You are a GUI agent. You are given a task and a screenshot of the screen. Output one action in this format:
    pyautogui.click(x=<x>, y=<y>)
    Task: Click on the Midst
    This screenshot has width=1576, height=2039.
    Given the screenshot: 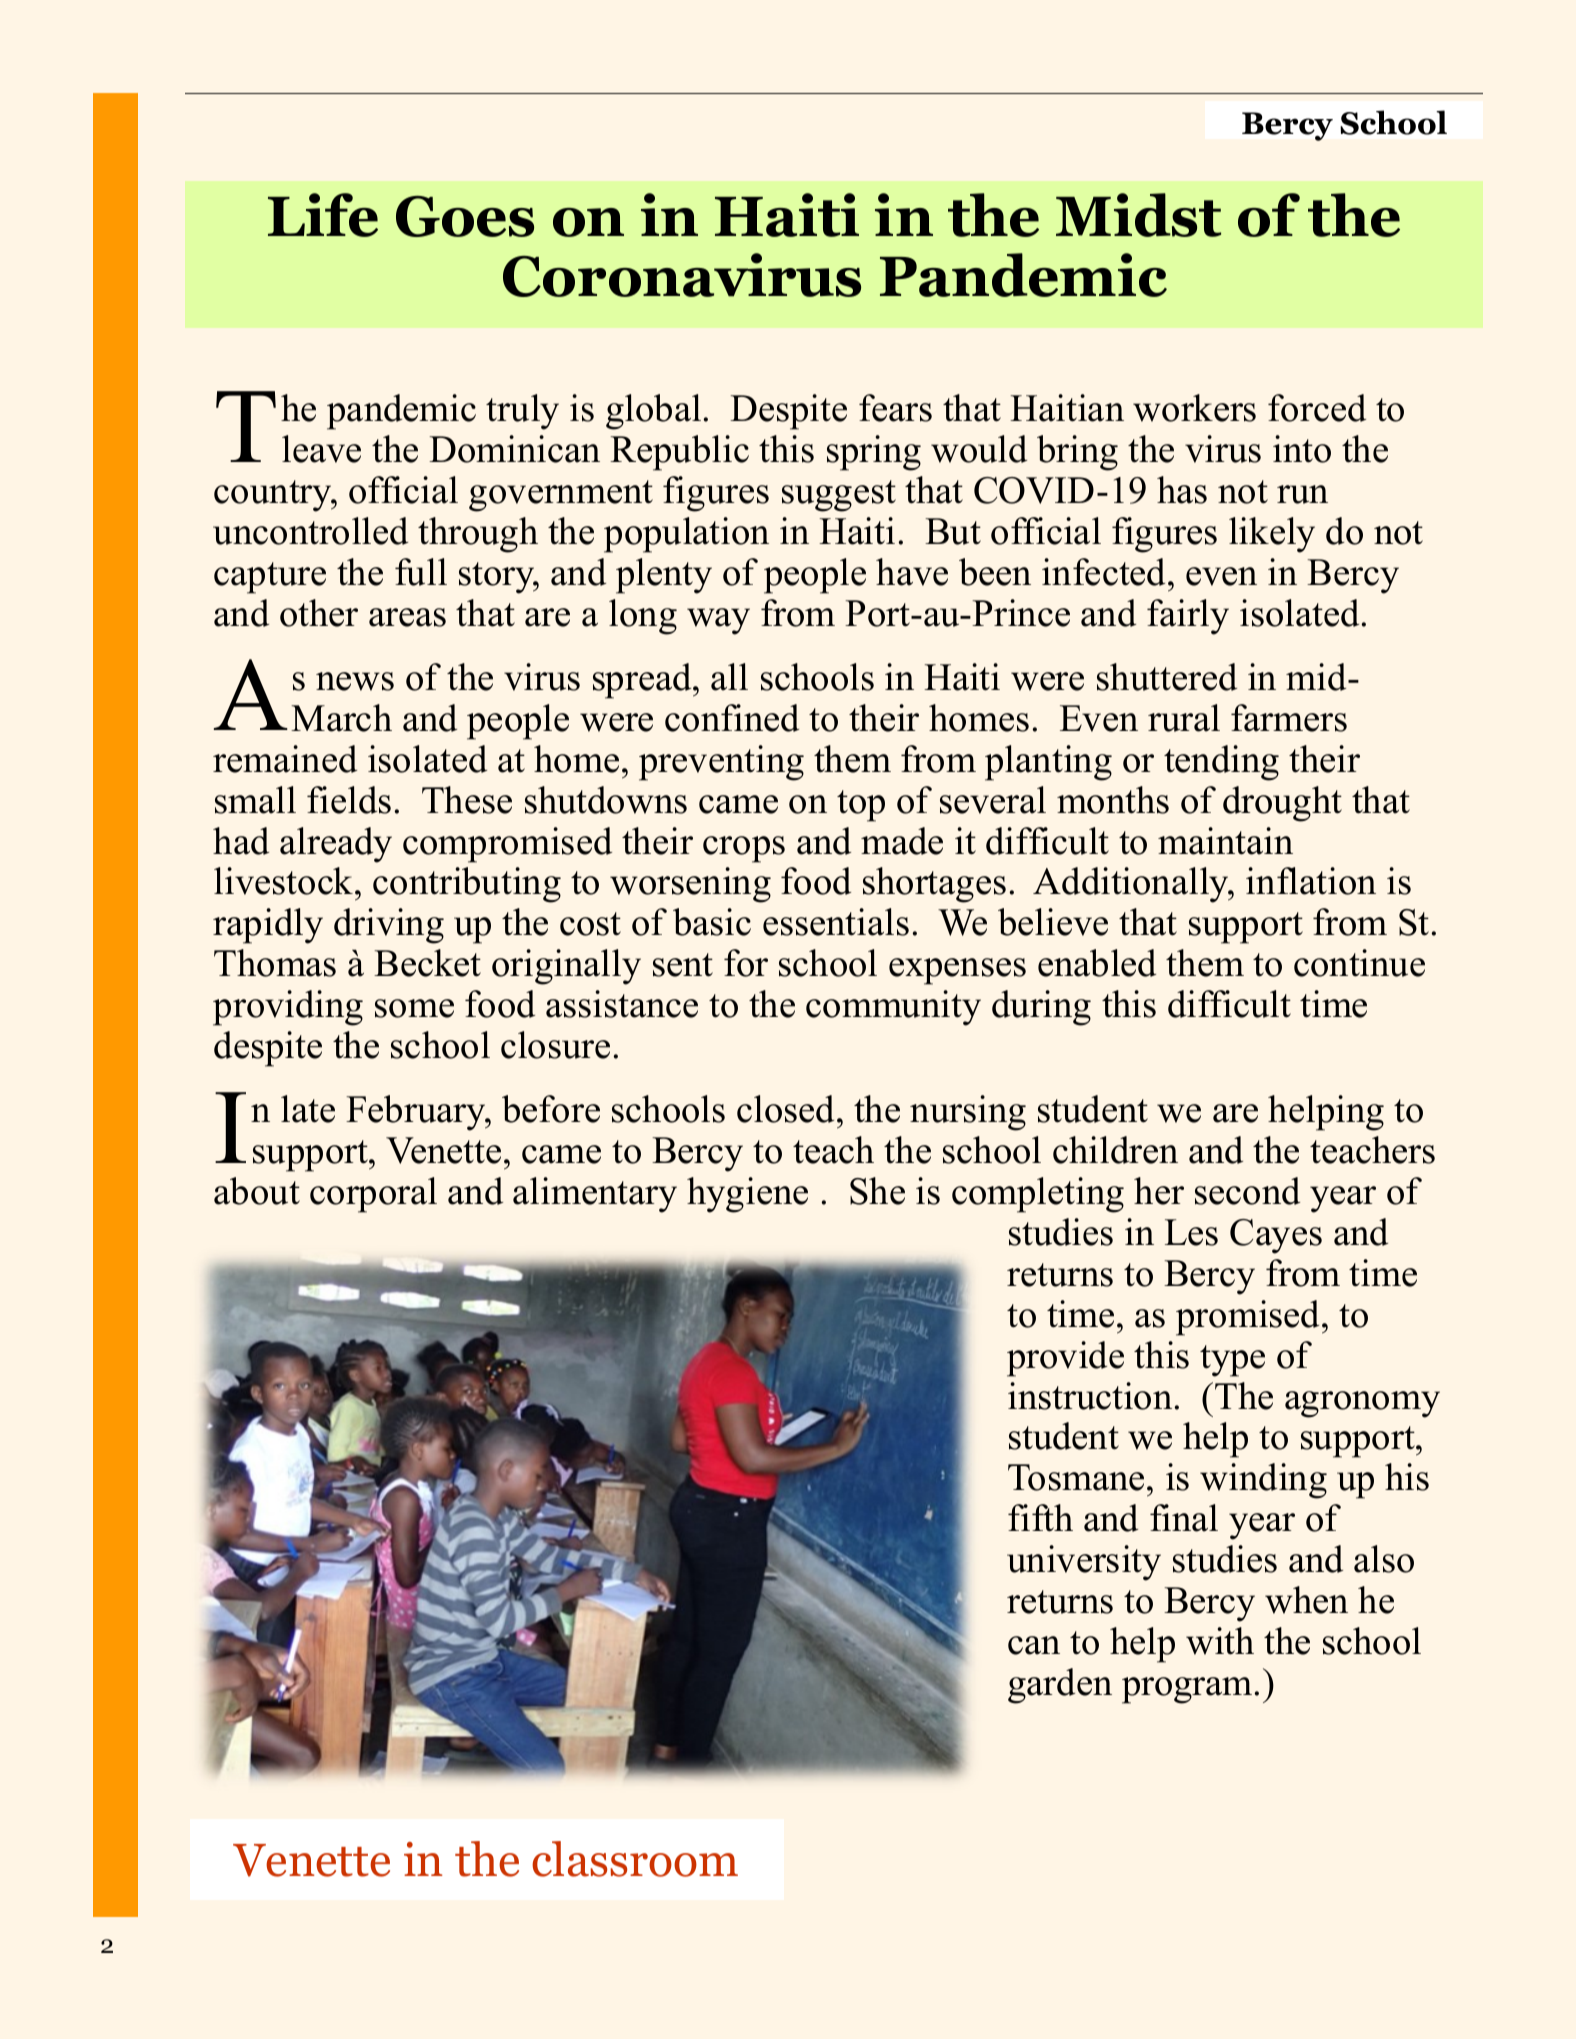 What is the action you would take?
    pyautogui.click(x=1138, y=215)
